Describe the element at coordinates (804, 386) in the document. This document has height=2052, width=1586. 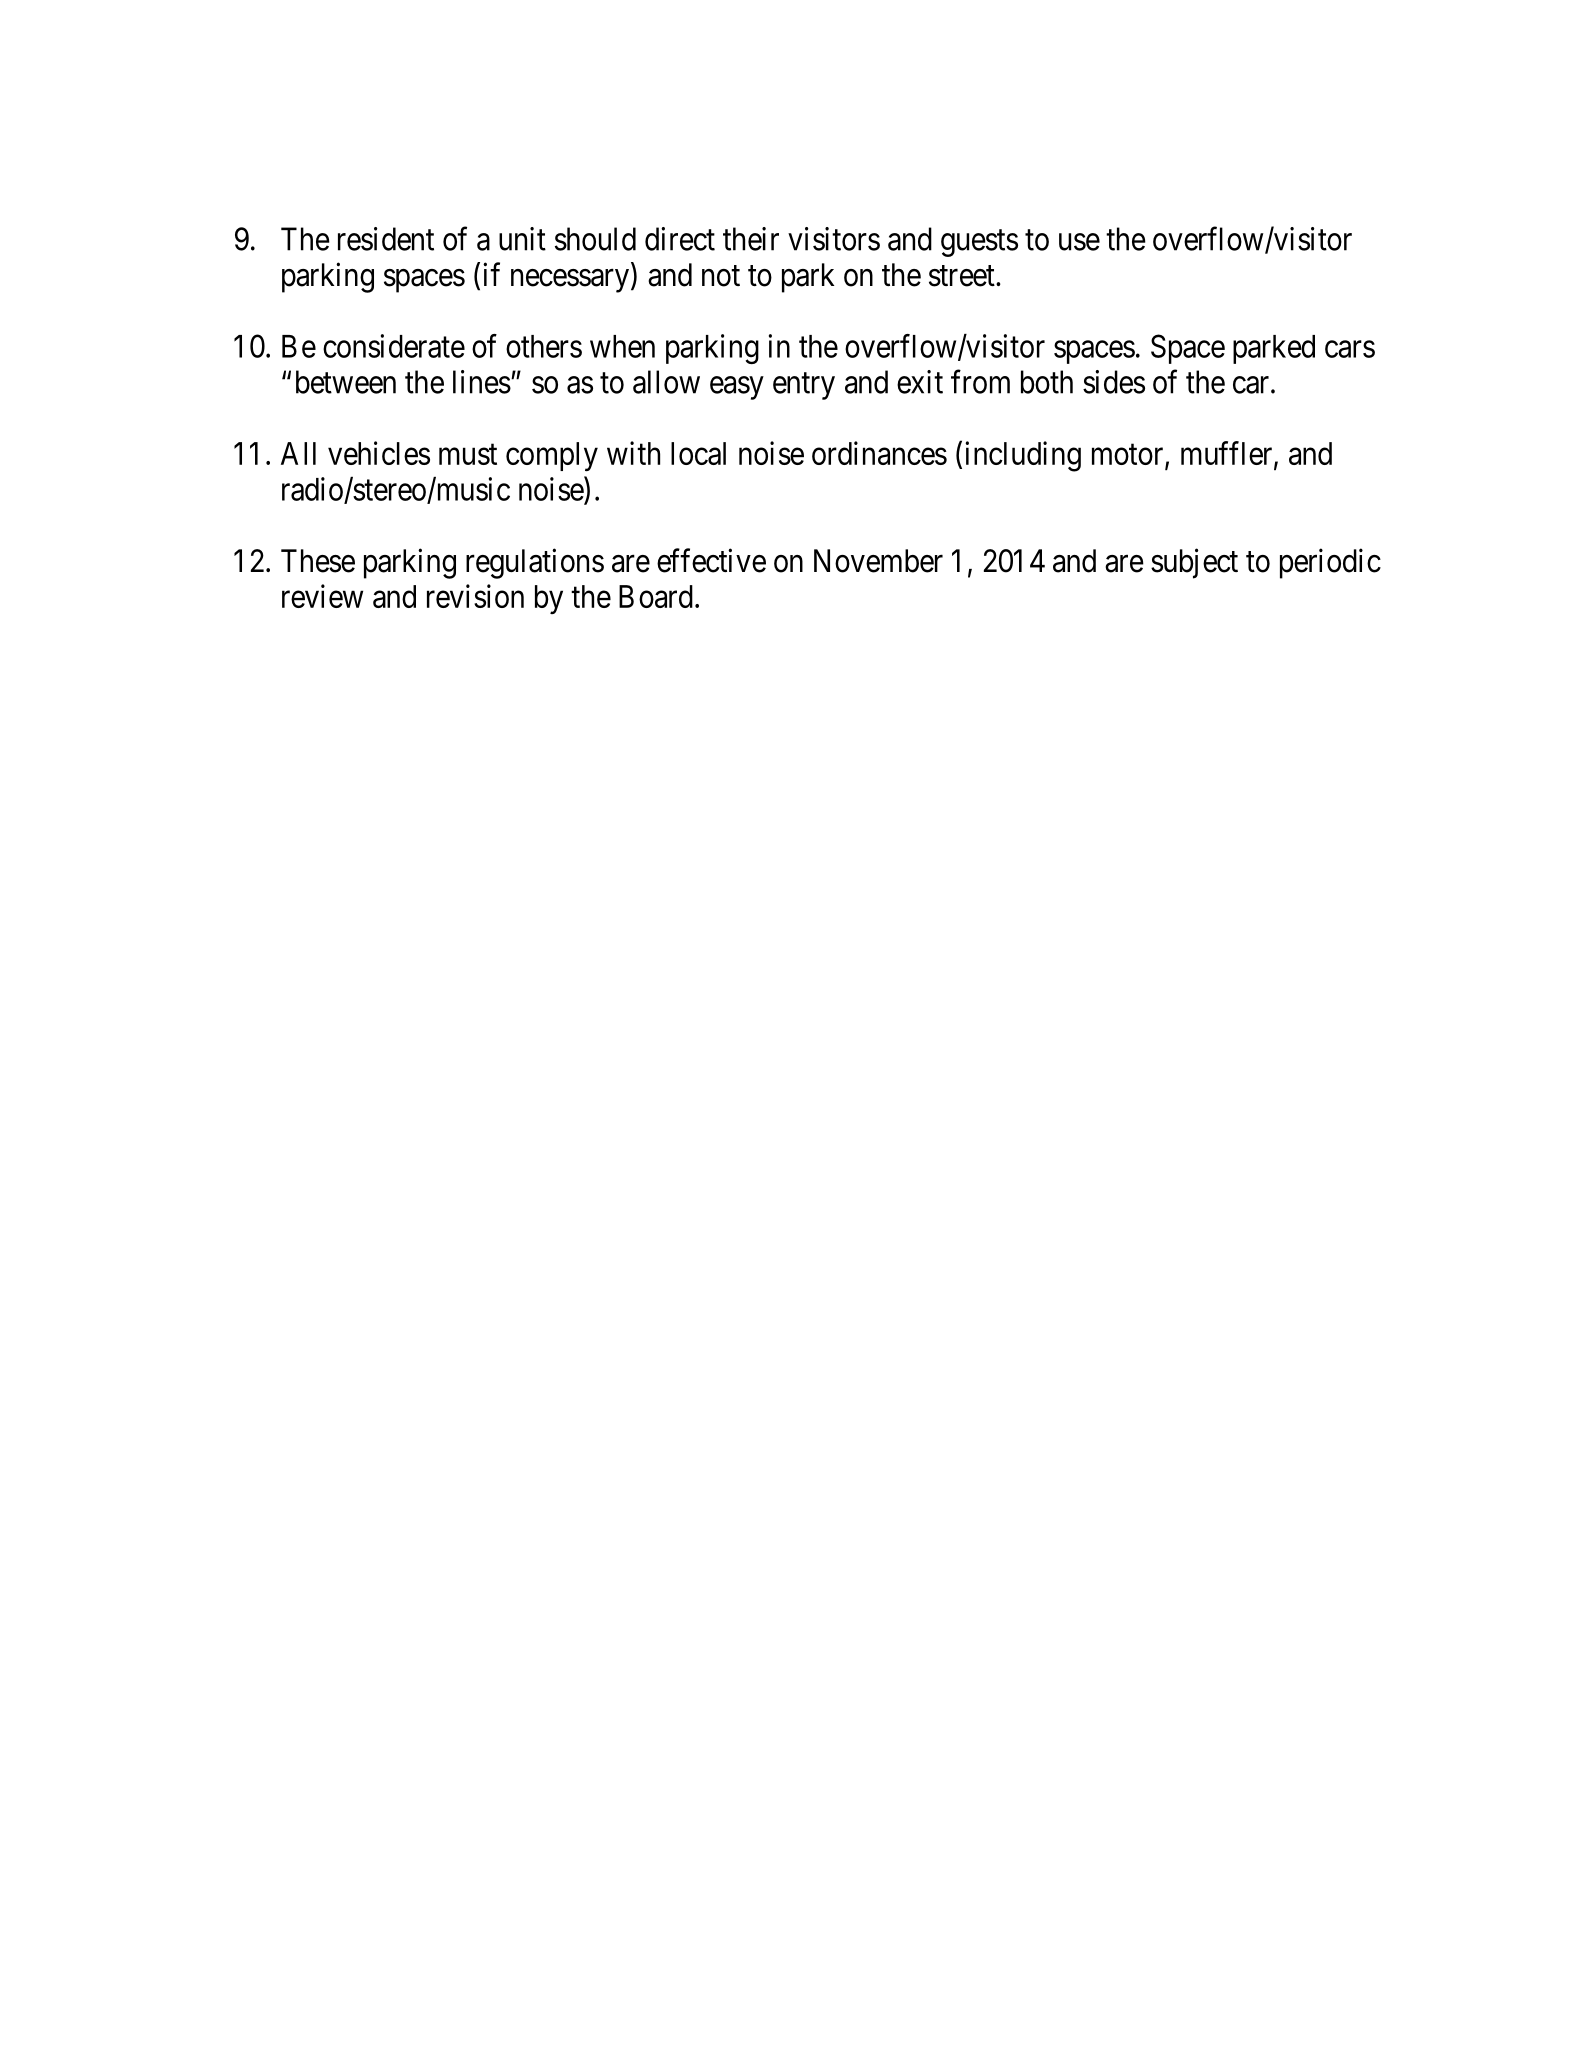
I see `entry` at that location.
